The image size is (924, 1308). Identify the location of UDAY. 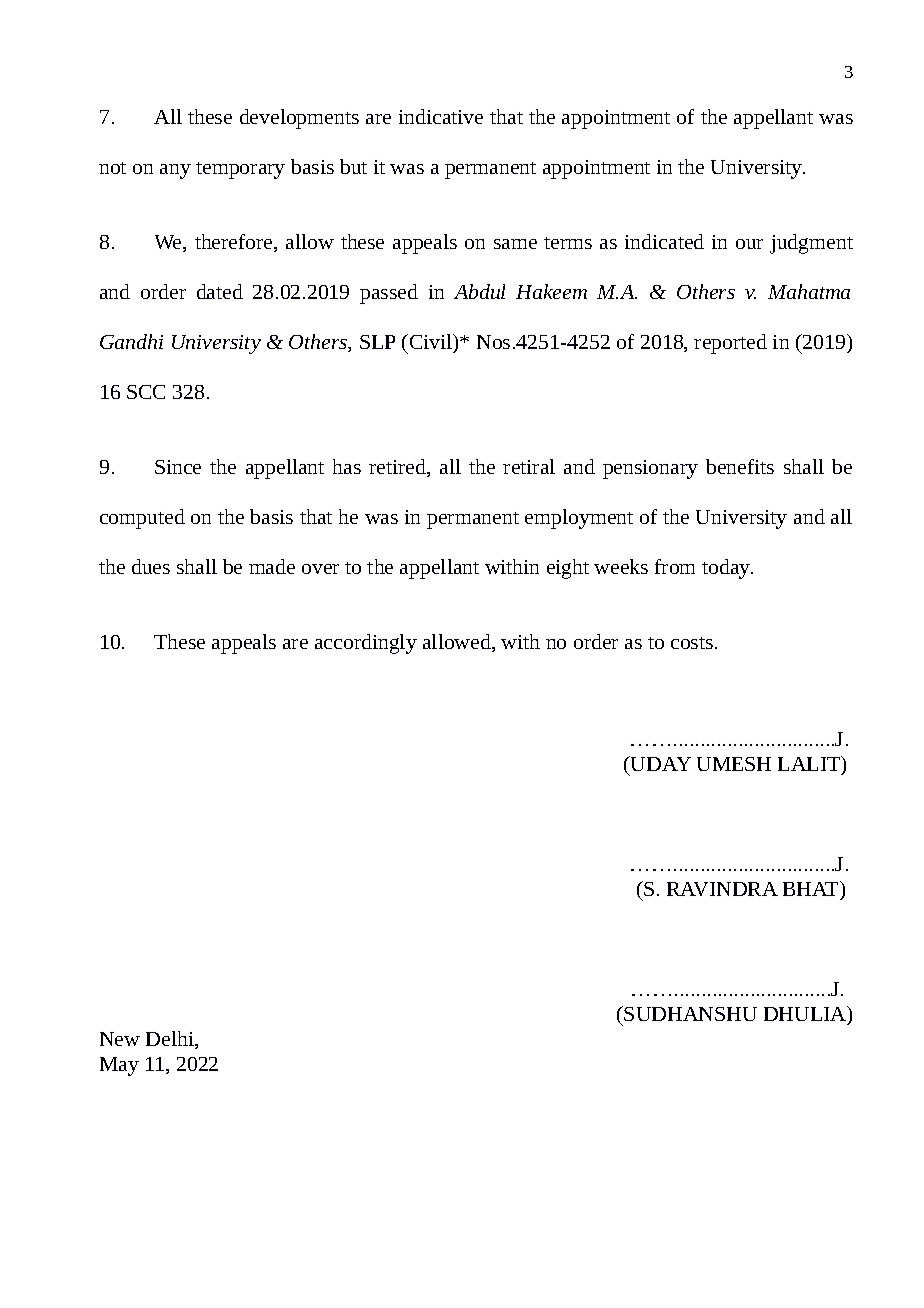
(660, 763).
